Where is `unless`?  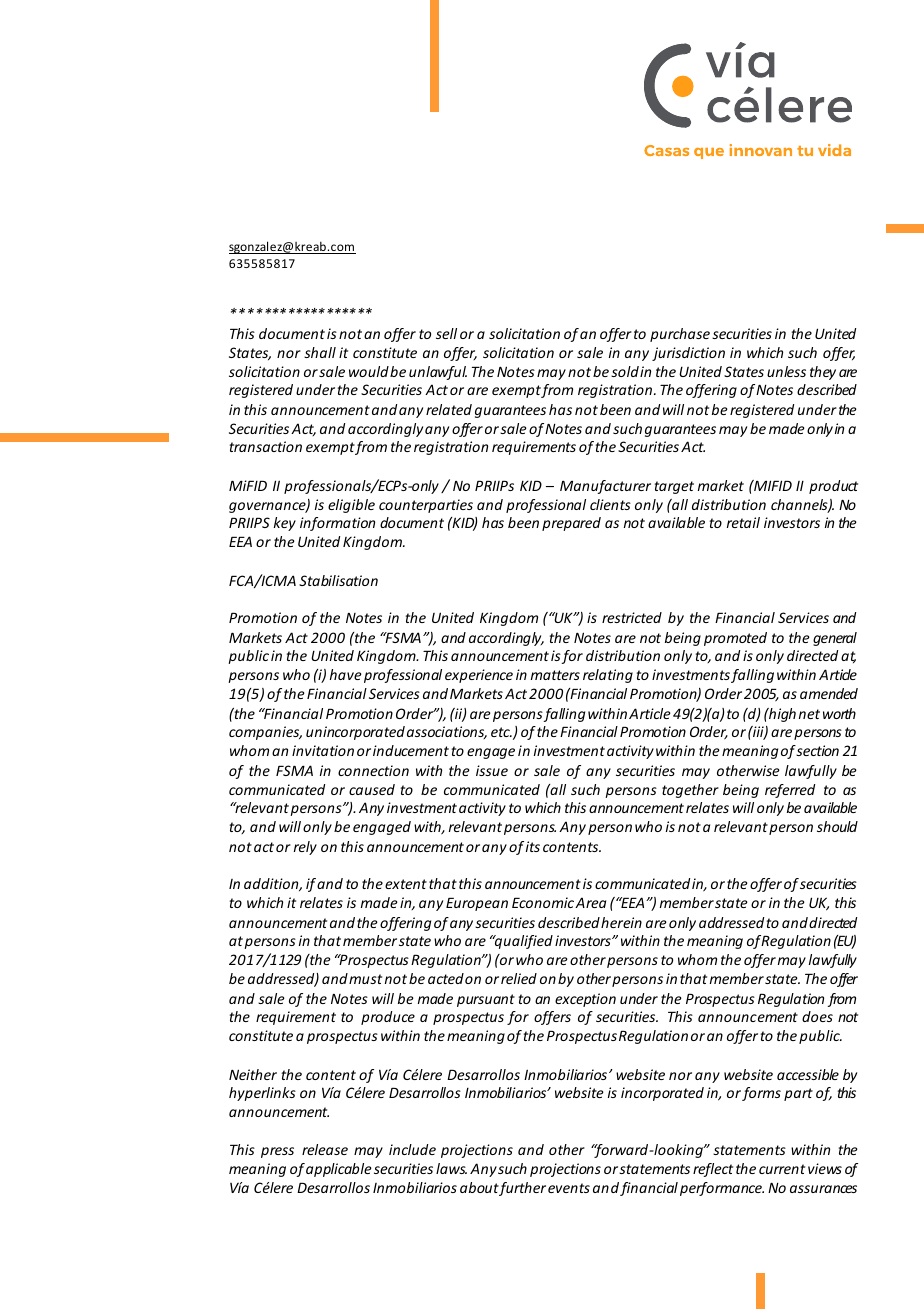
unless is located at coordinates (786, 371).
